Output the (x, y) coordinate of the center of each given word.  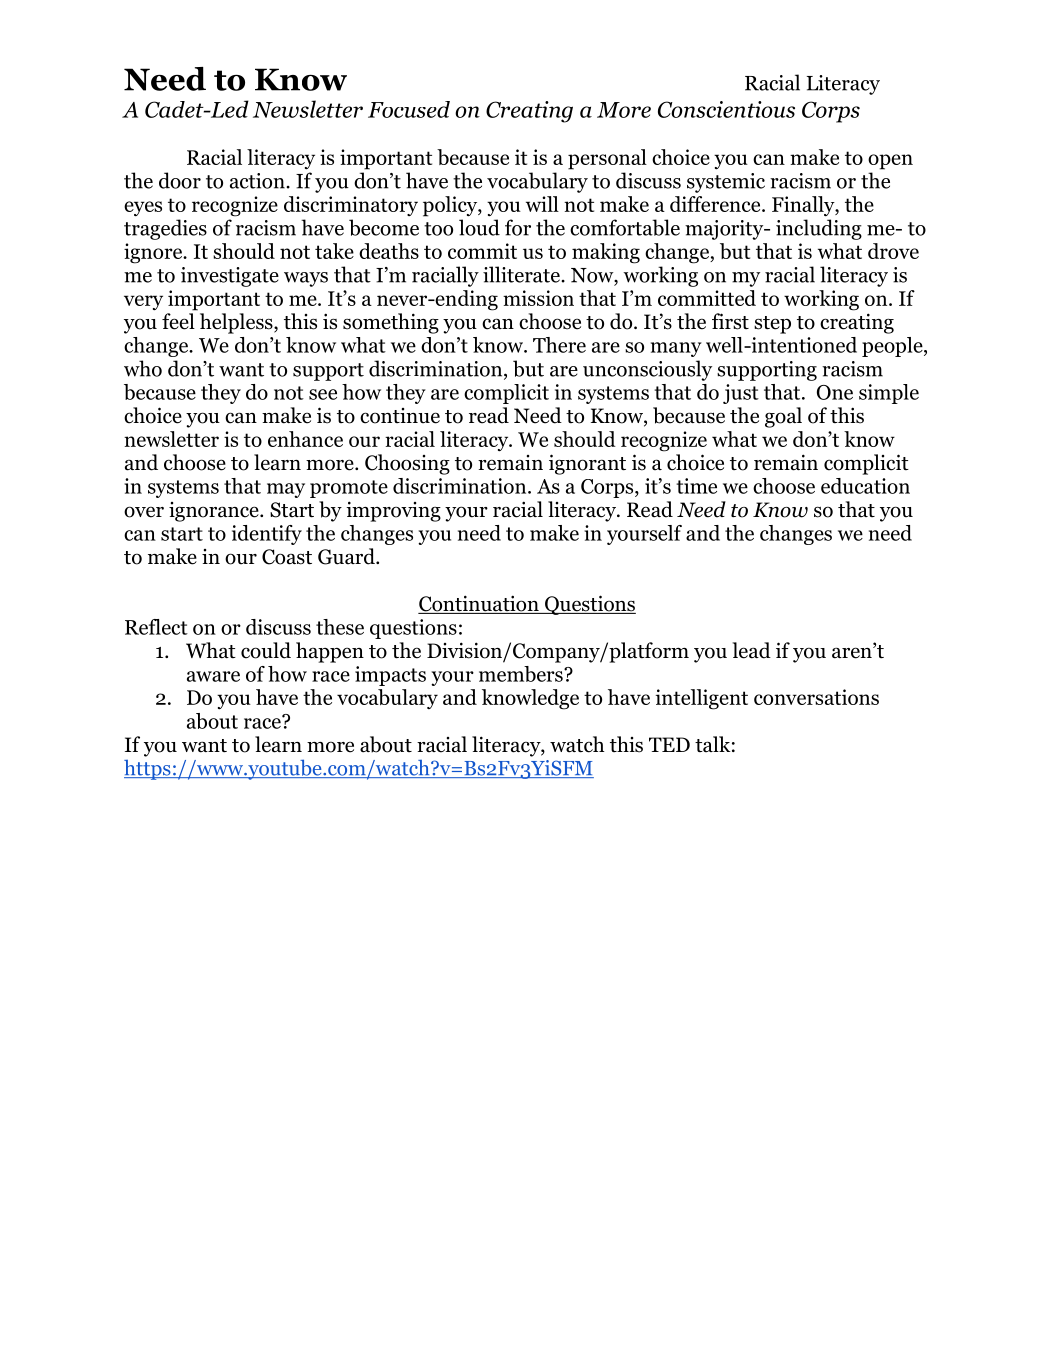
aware (213, 676)
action (258, 181)
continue (400, 416)
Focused (409, 109)
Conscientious (726, 109)
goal (783, 417)
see (323, 394)
